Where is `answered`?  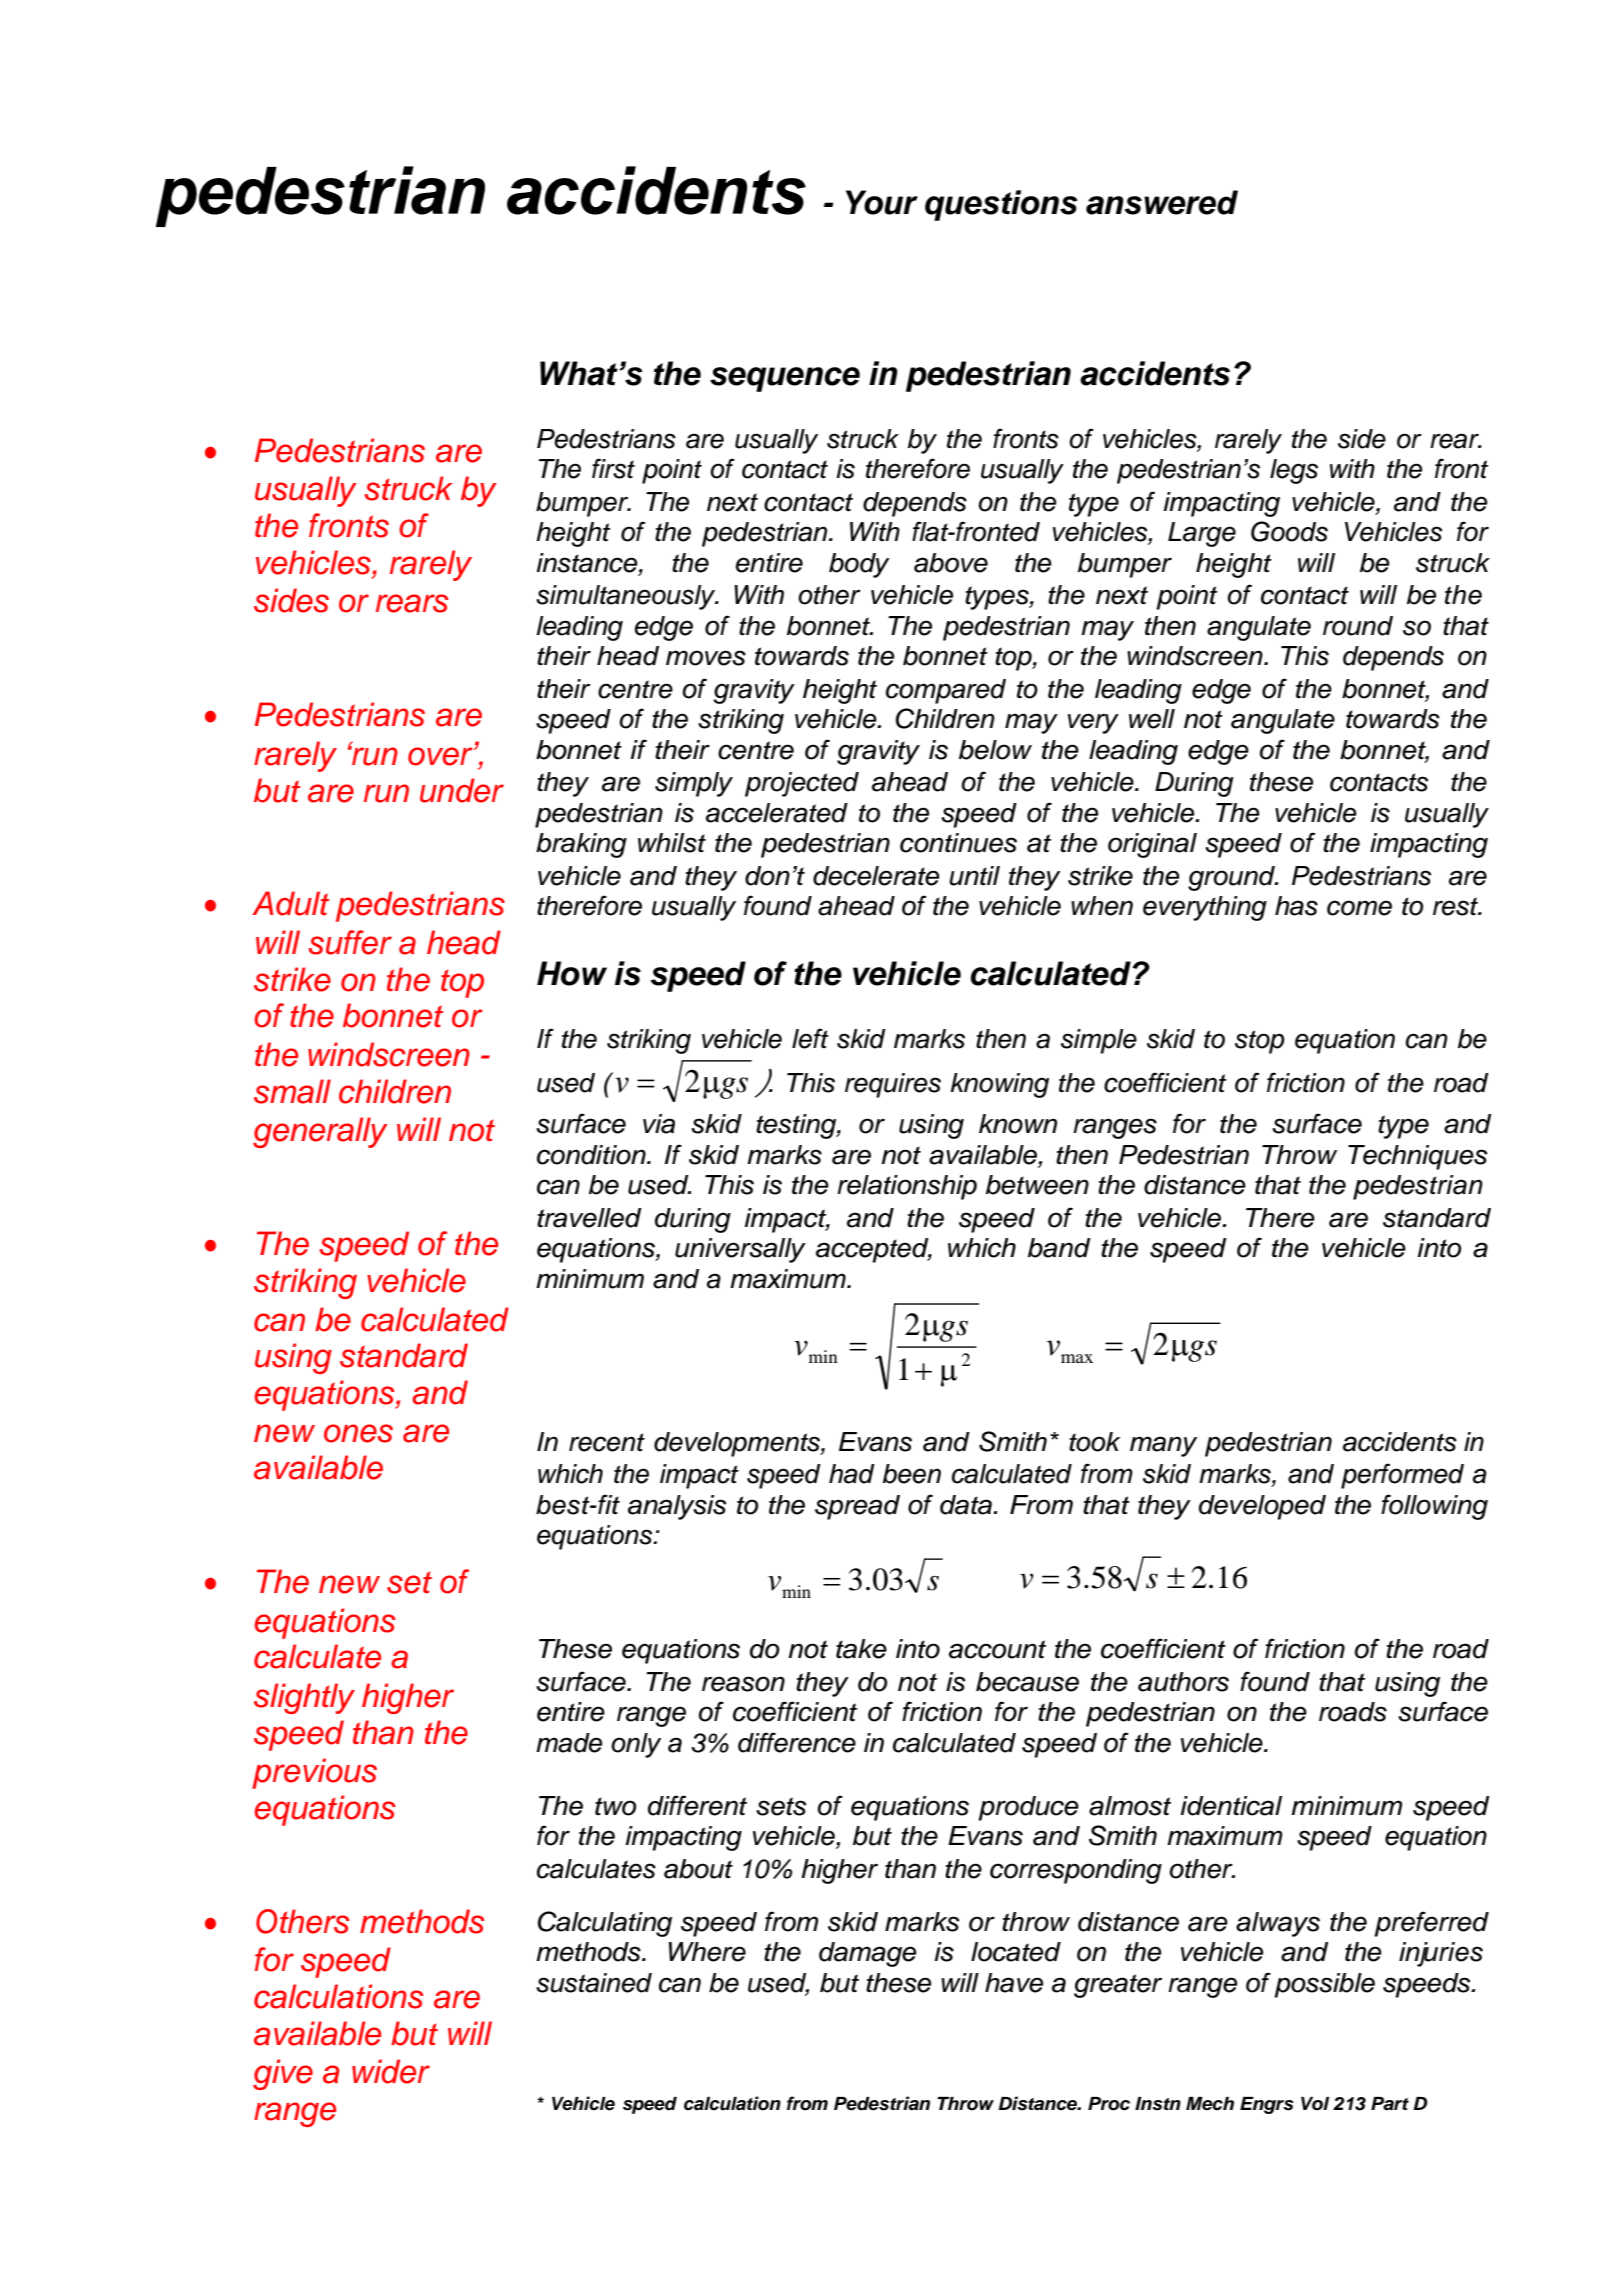
answered is located at coordinates (1162, 202).
